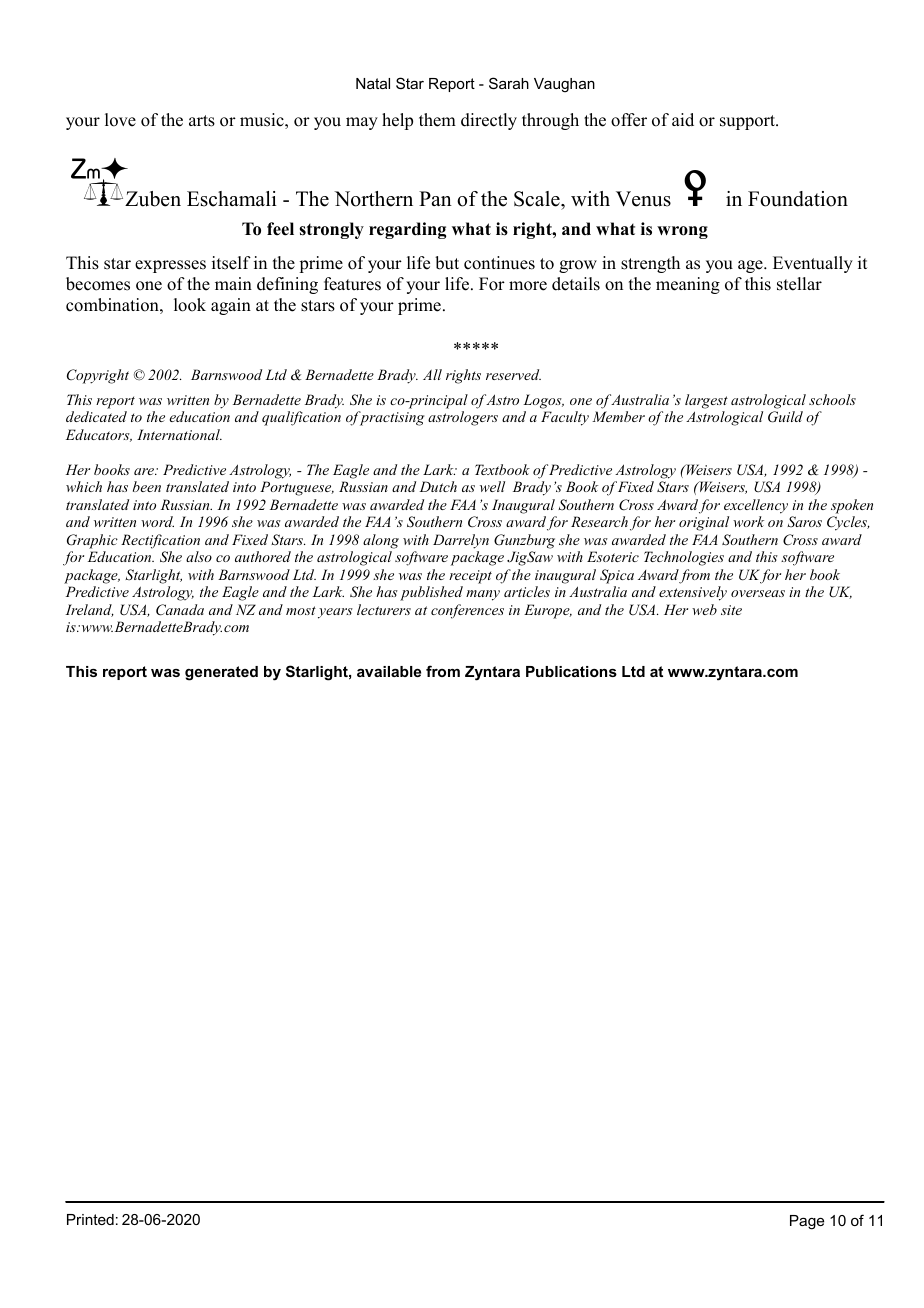 The height and width of the screenshot is (1308, 924). I want to click on Page, so click(807, 1222).
